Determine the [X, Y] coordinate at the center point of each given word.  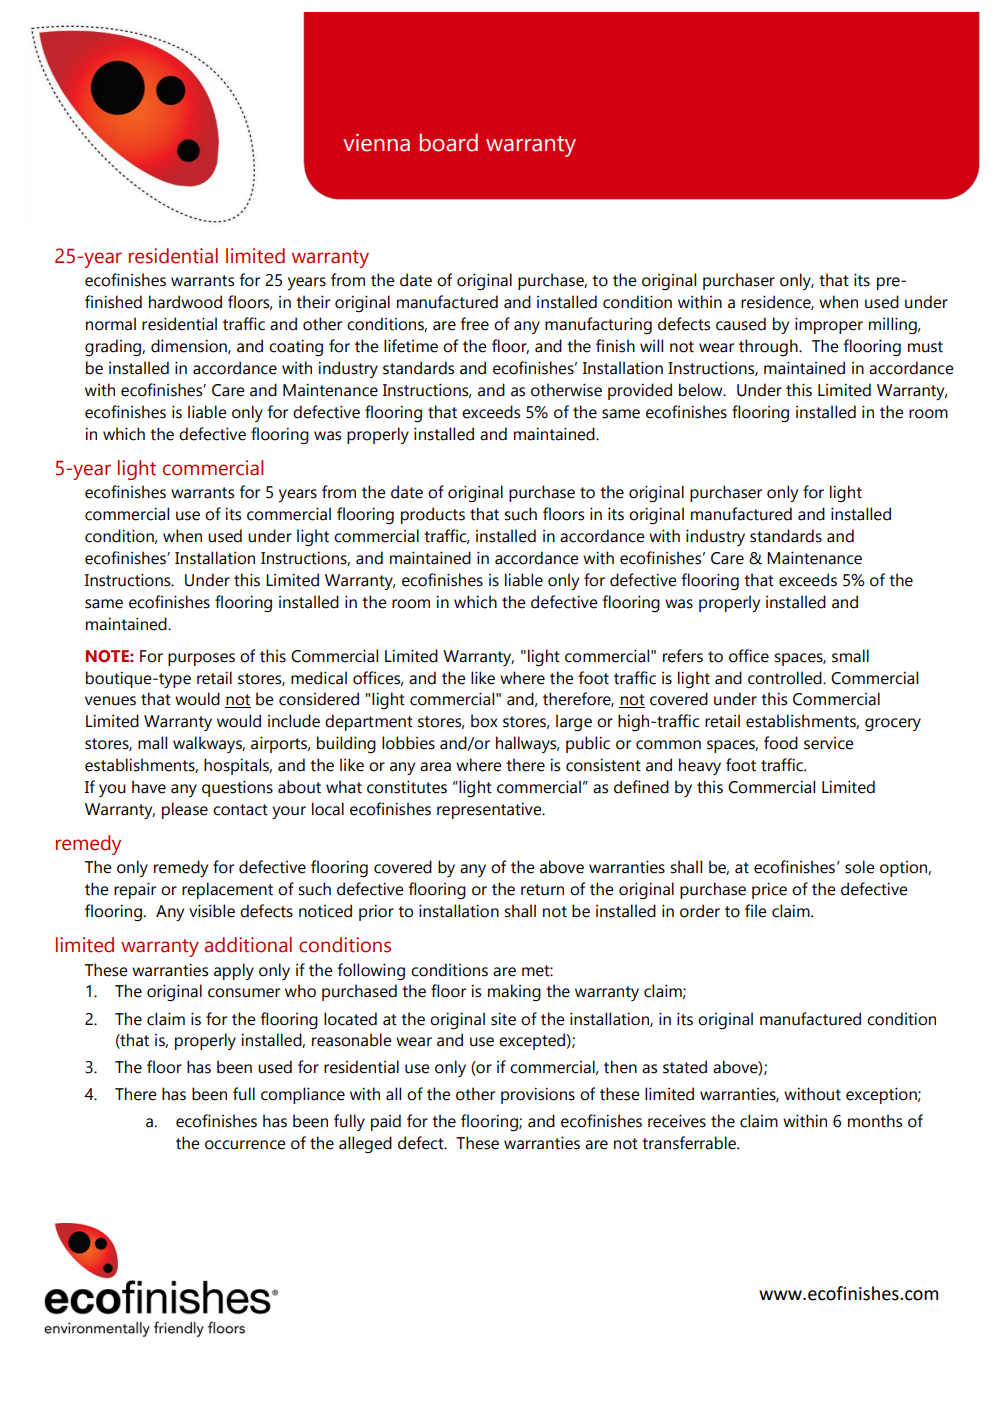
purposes [201, 659]
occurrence [245, 1145]
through [769, 347]
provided [640, 391]
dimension [190, 346]
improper [829, 325]
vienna [376, 142]
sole [860, 867]
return [542, 890]
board [449, 142]
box [484, 721]
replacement [227, 890]
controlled [786, 678]
